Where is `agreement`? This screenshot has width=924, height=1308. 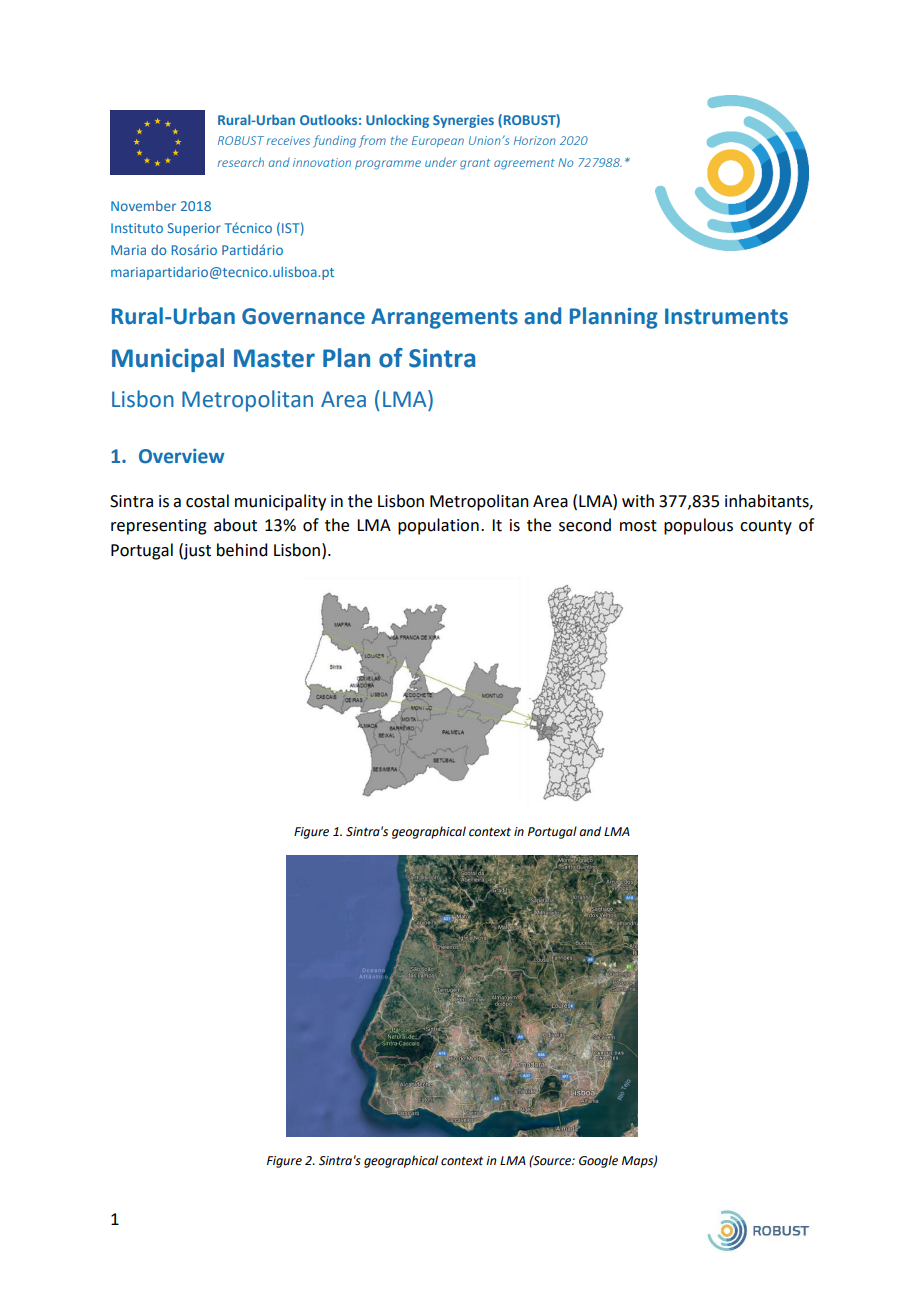 agreement is located at coordinates (524, 164).
